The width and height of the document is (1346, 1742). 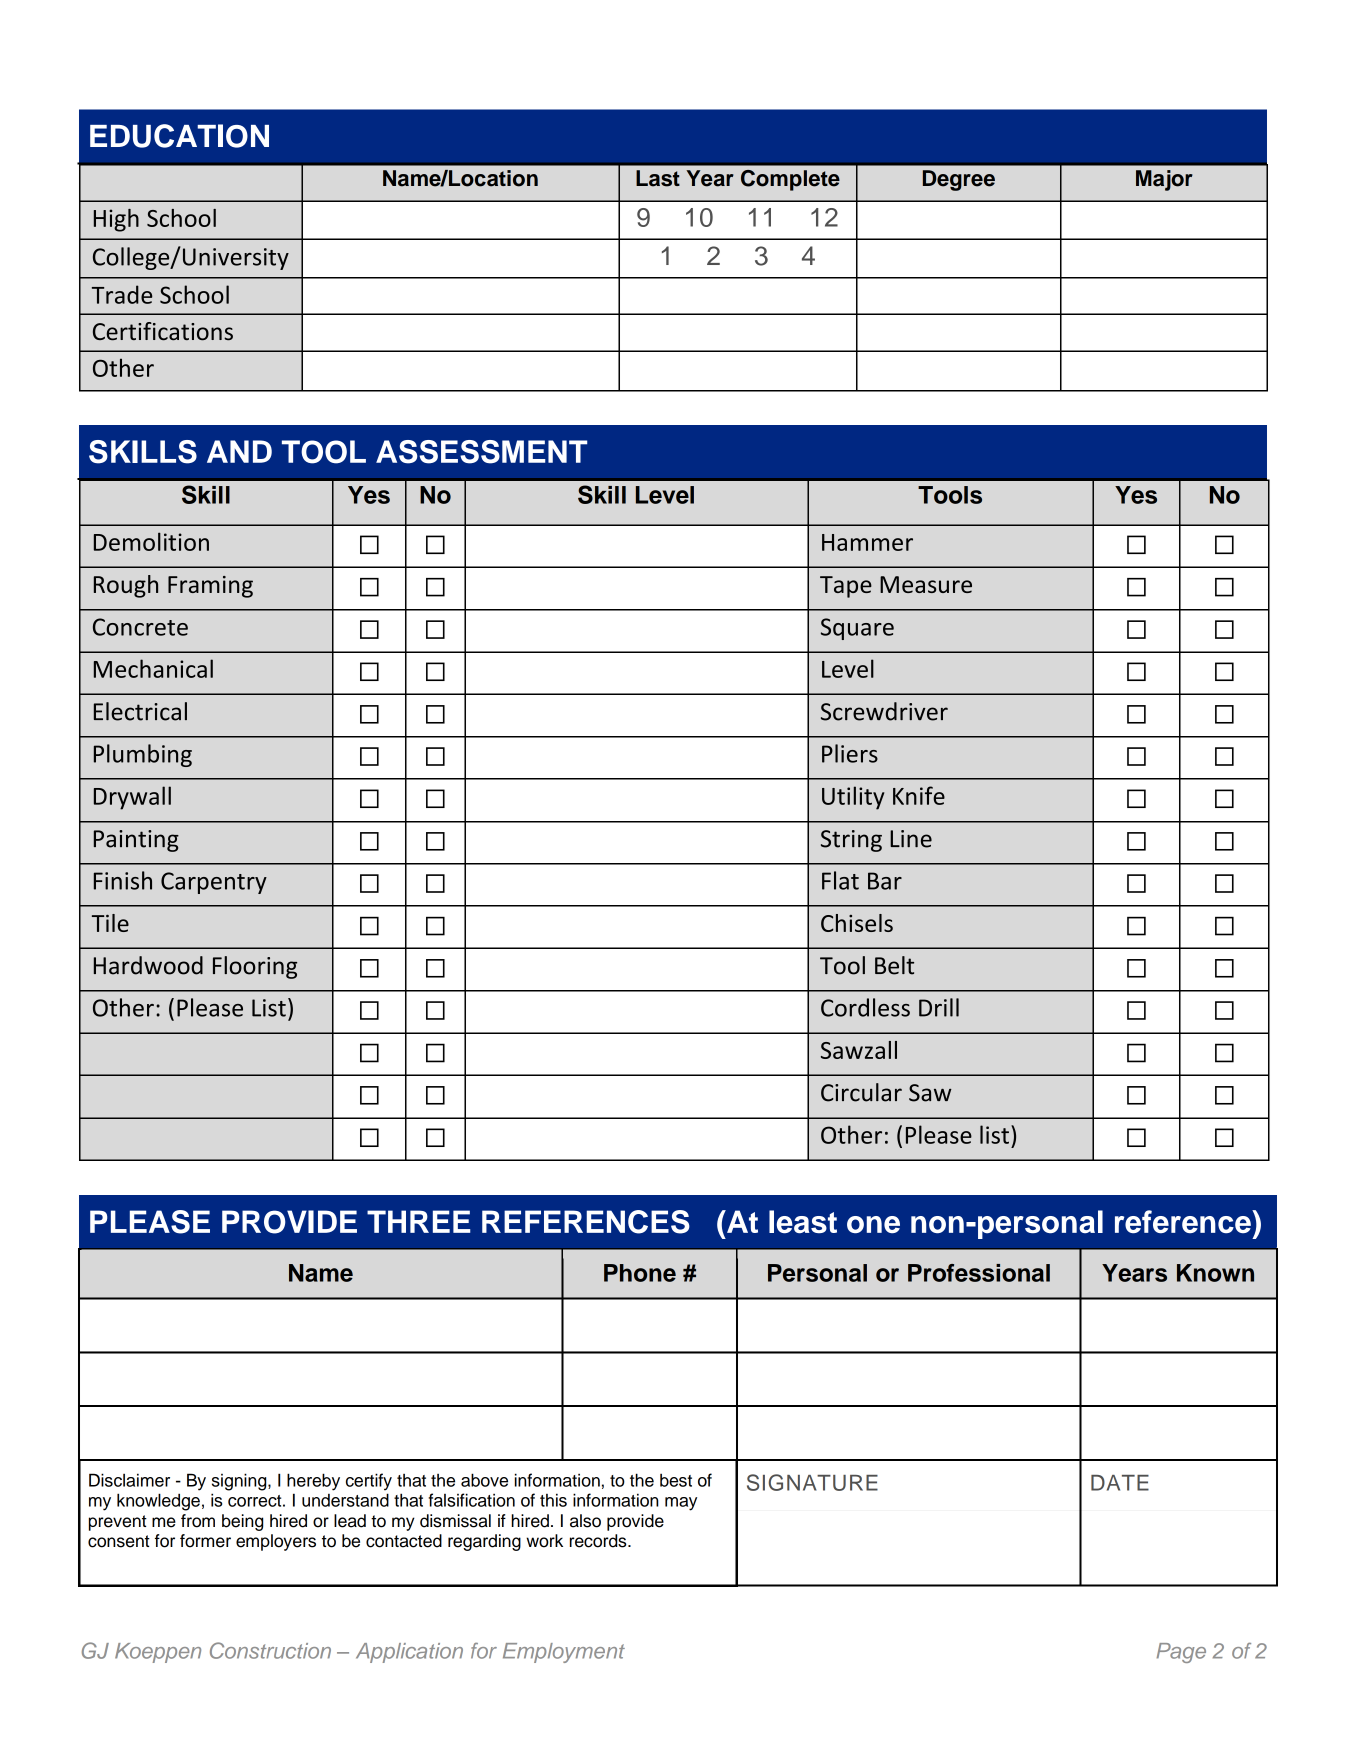 I want to click on Measure, so click(x=926, y=584).
